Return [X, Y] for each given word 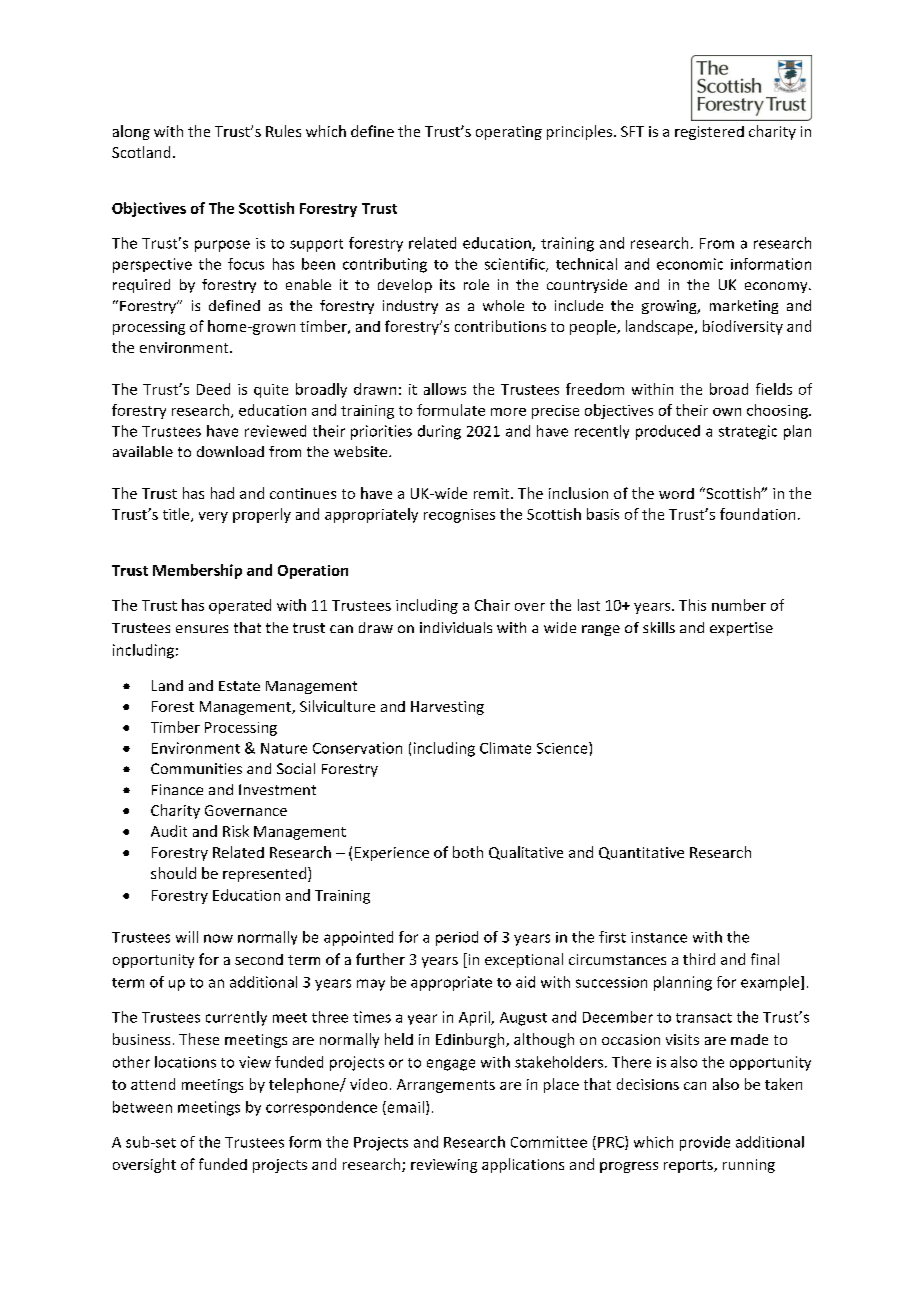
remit [493, 493]
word [676, 493]
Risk [236, 831]
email [404, 1108]
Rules [283, 131]
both [468, 852]
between [142, 1107]
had [222, 493]
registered [709, 133]
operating [509, 133]
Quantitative [641, 853]
